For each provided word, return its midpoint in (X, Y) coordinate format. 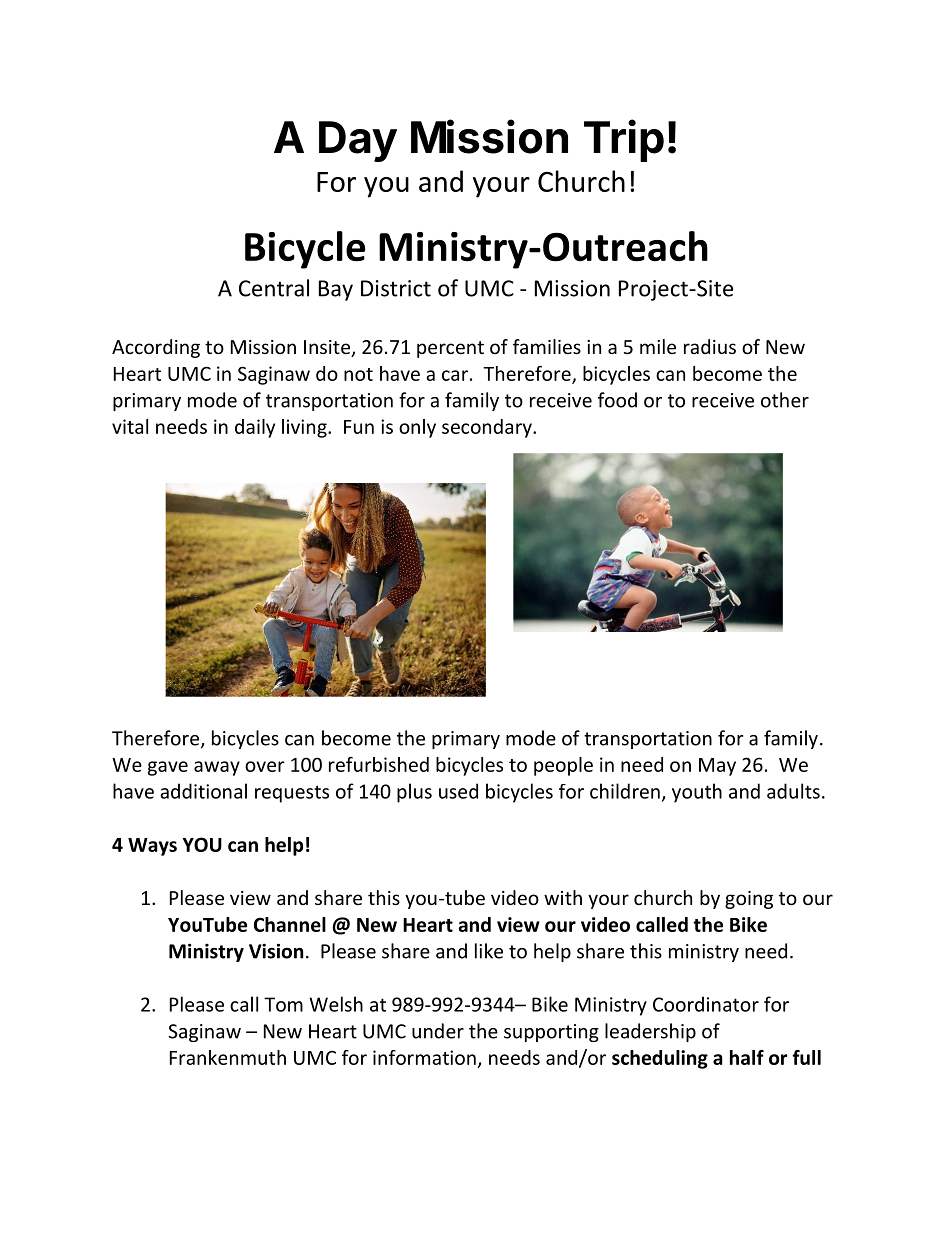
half (747, 1057)
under (438, 1031)
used (458, 791)
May (717, 767)
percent (450, 349)
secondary (488, 428)
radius (710, 346)
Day (358, 141)
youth (697, 793)
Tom (283, 1004)
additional (203, 791)
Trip (624, 140)
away (217, 768)
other (785, 400)
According (156, 348)
